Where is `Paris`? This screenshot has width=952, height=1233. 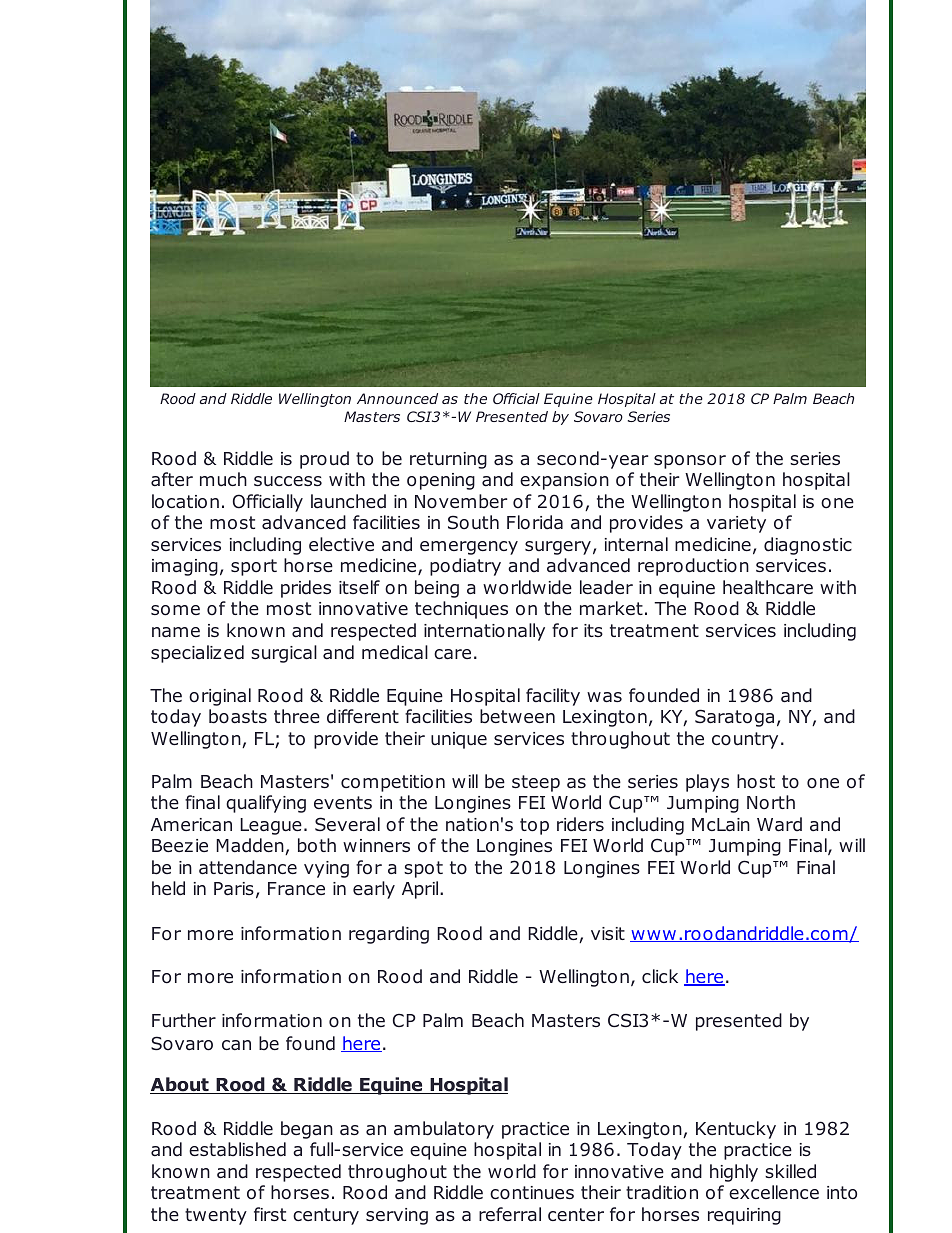 Paris is located at coordinates (234, 889).
